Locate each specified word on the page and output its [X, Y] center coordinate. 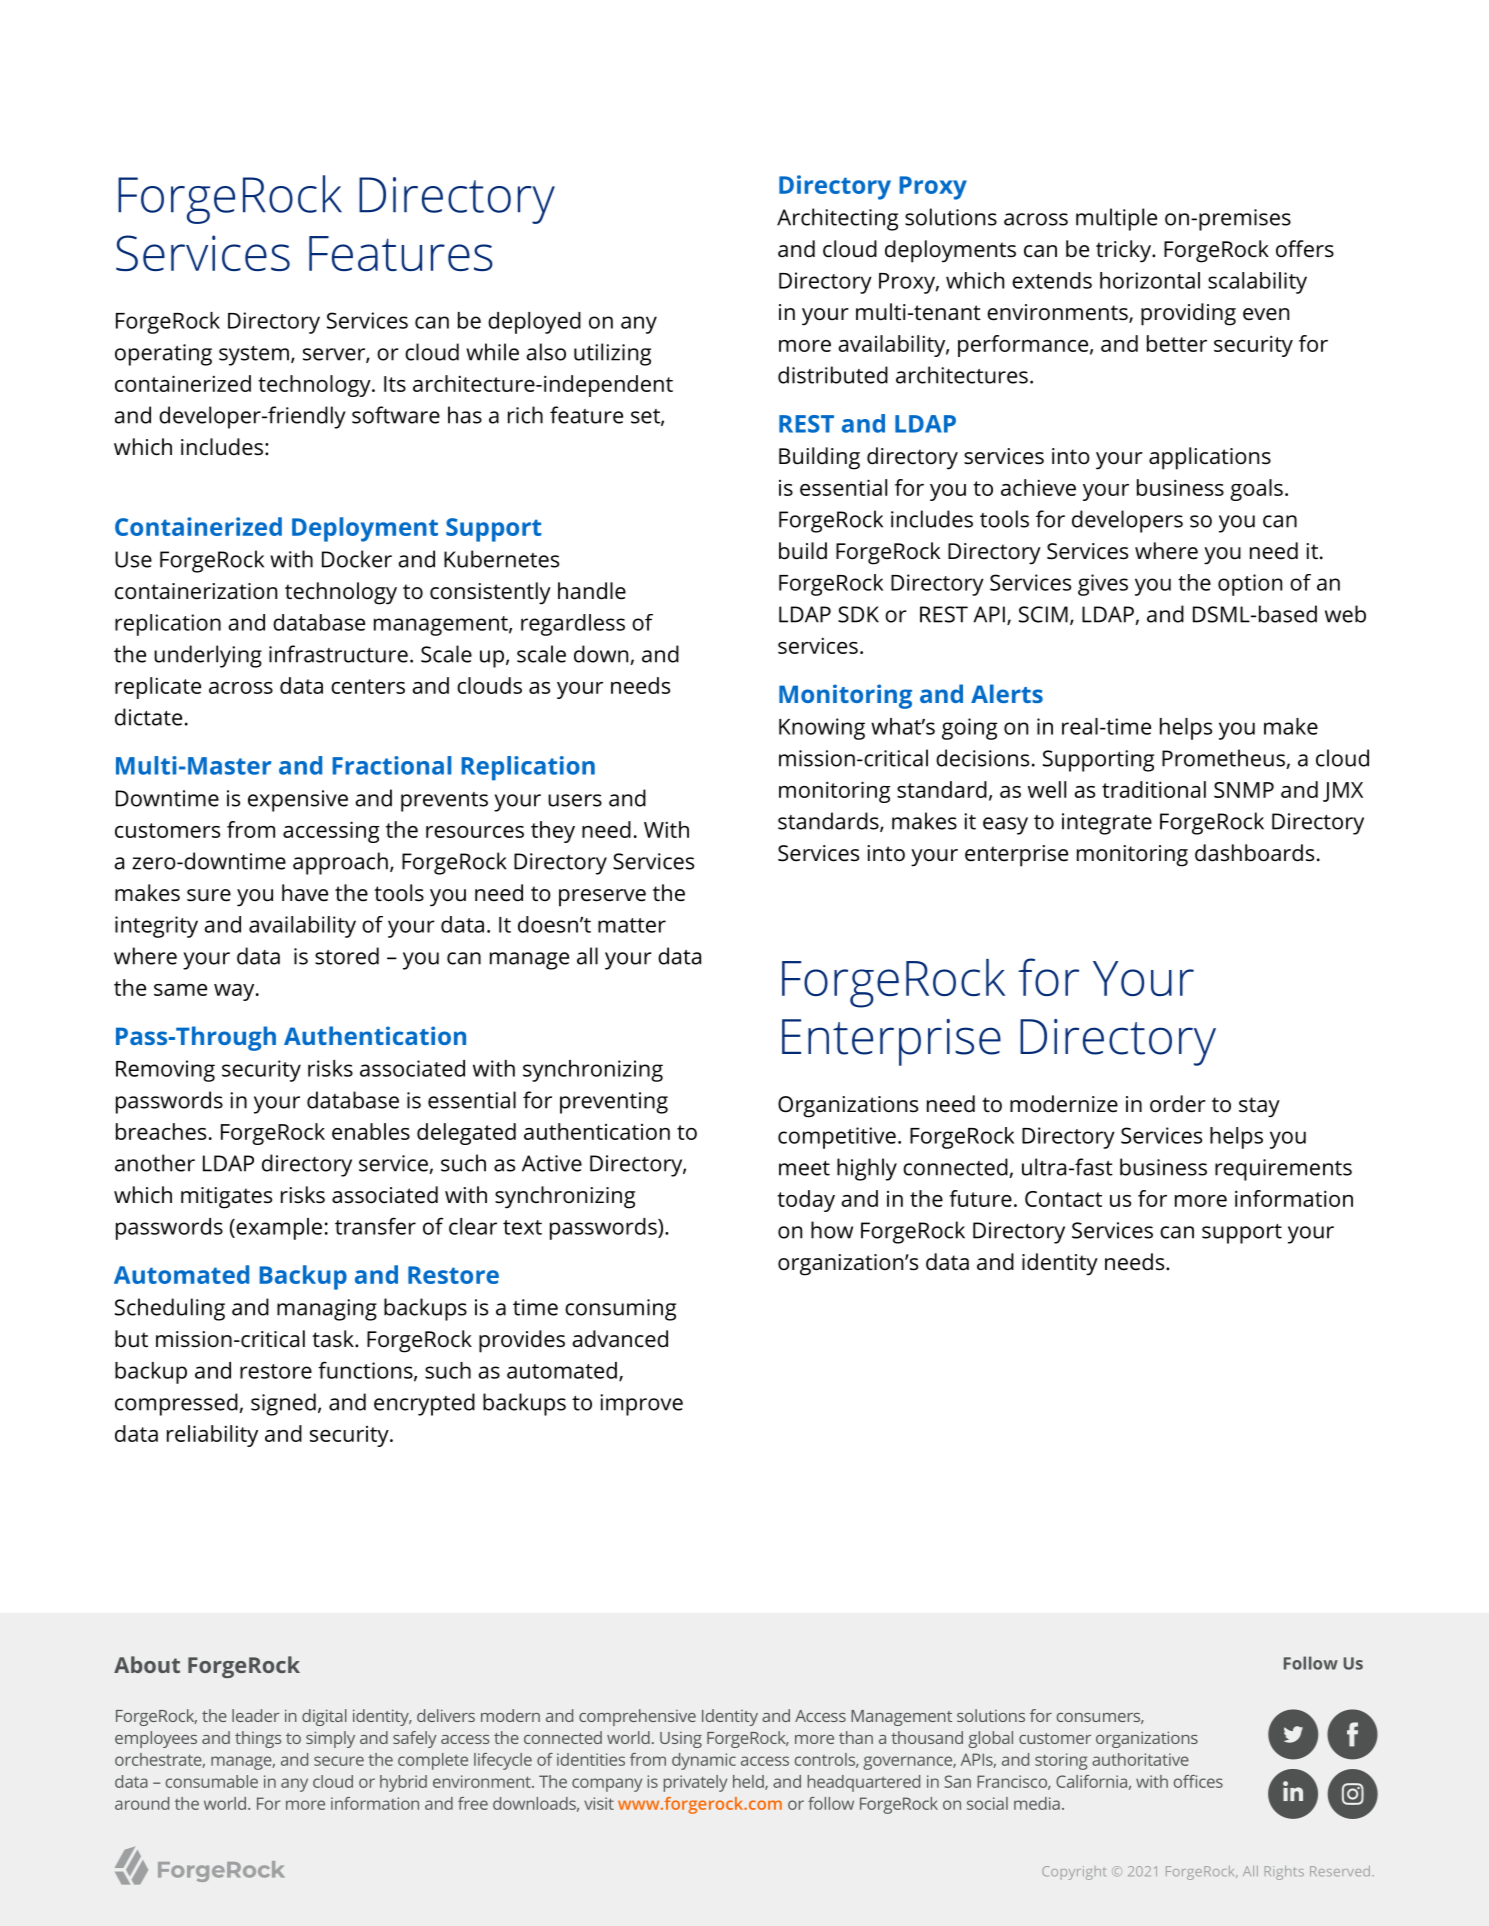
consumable [212, 1781]
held [749, 1782]
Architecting [837, 219]
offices [1198, 1781]
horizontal [1150, 280]
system [254, 356]
